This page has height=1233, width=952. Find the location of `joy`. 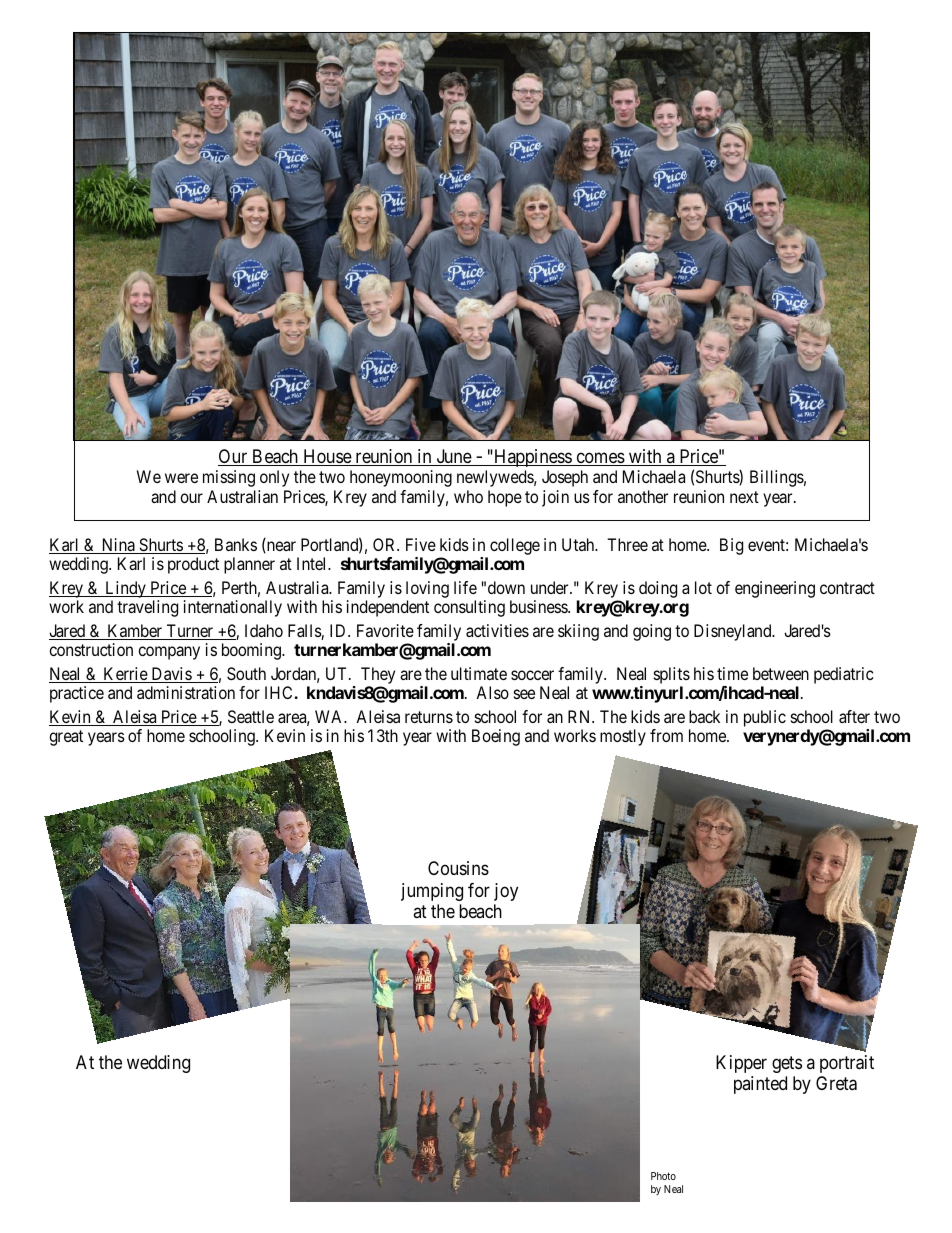

joy is located at coordinates (506, 892).
